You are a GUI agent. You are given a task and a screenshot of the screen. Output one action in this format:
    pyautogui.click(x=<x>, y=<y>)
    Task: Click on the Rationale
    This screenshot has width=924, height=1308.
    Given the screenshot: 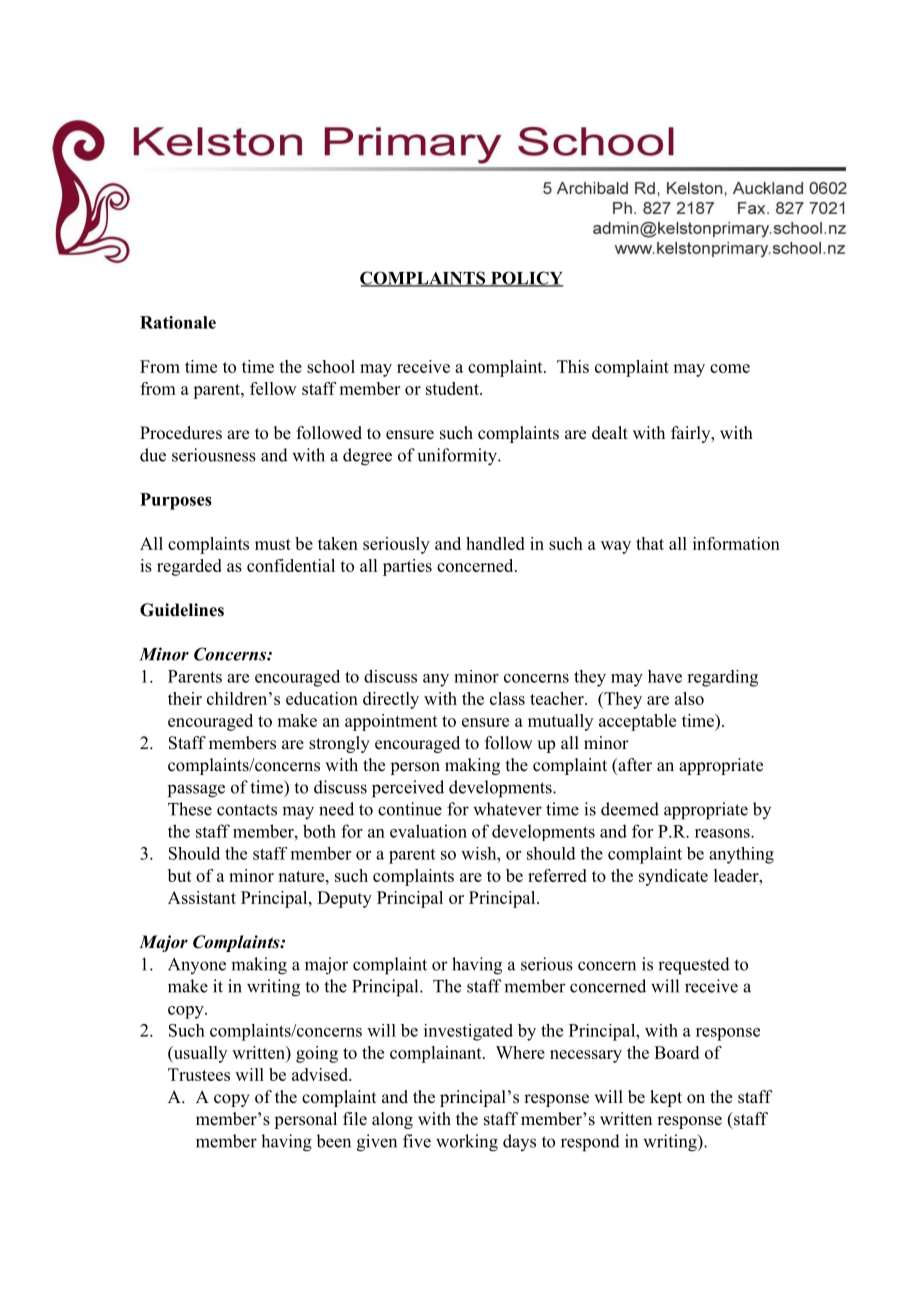 What is the action you would take?
    pyautogui.click(x=178, y=322)
